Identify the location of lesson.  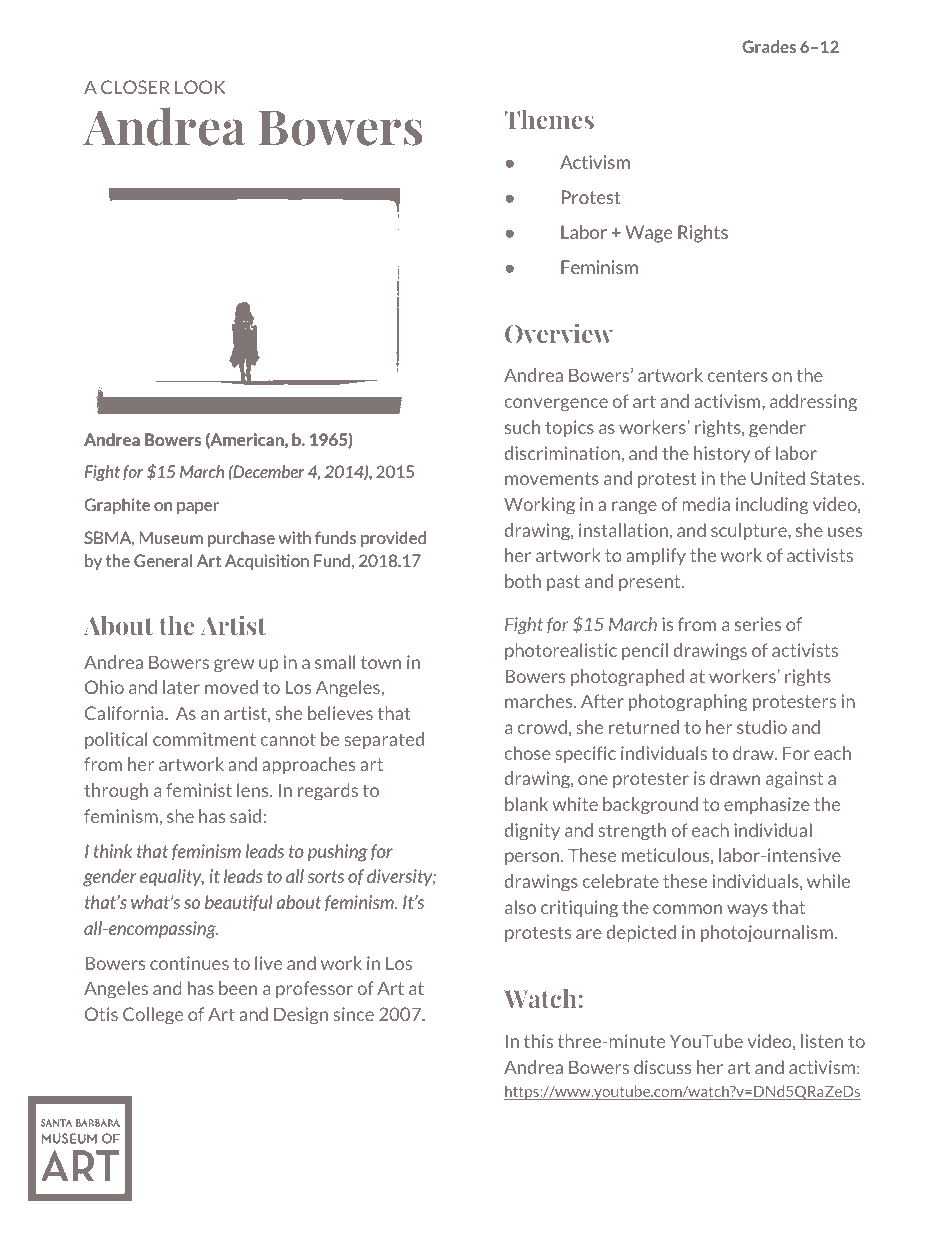
(260, 1161).
